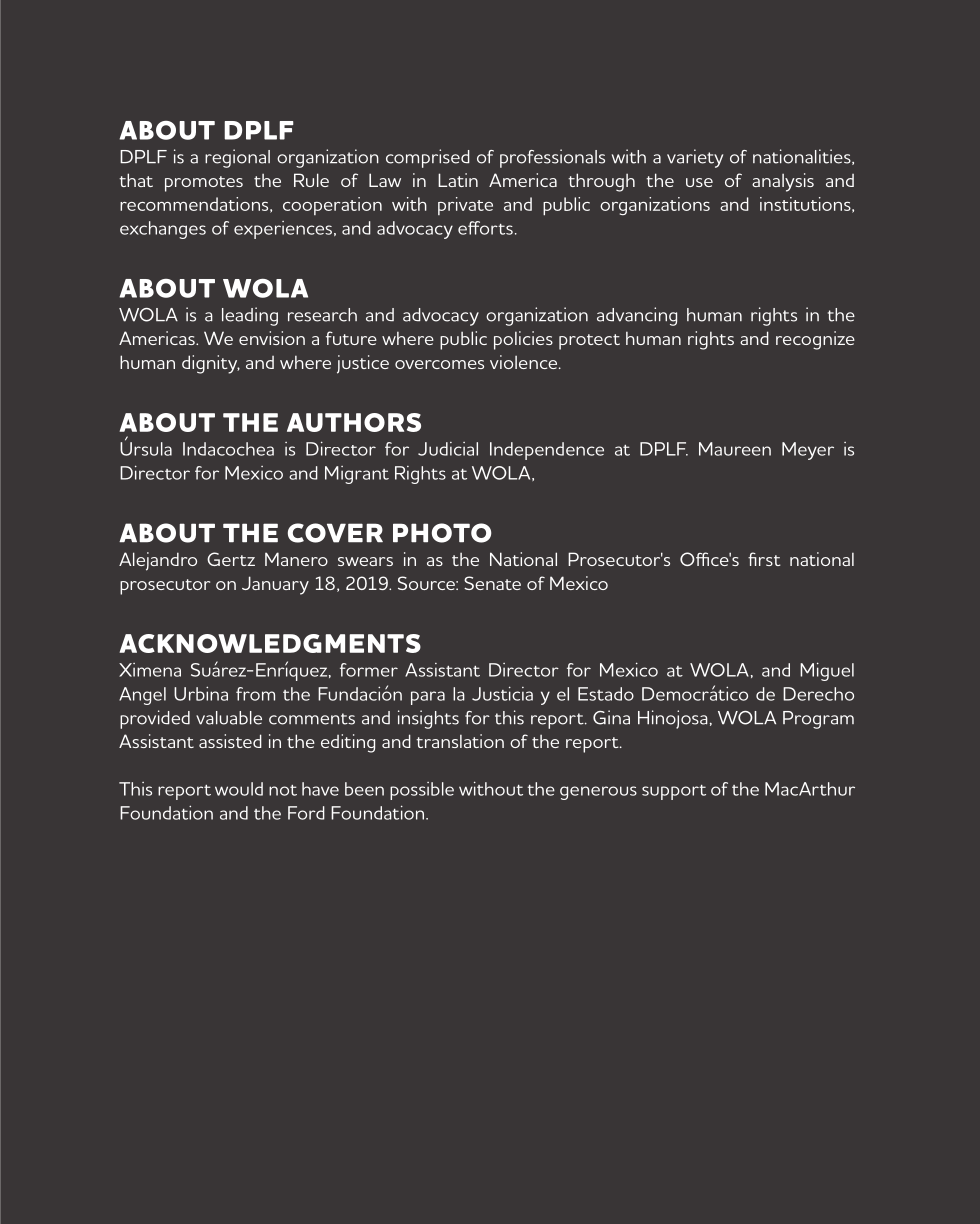 The height and width of the document is (1224, 980). What do you see at coordinates (439, 364) in the document?
I see `overcomes` at bounding box center [439, 364].
